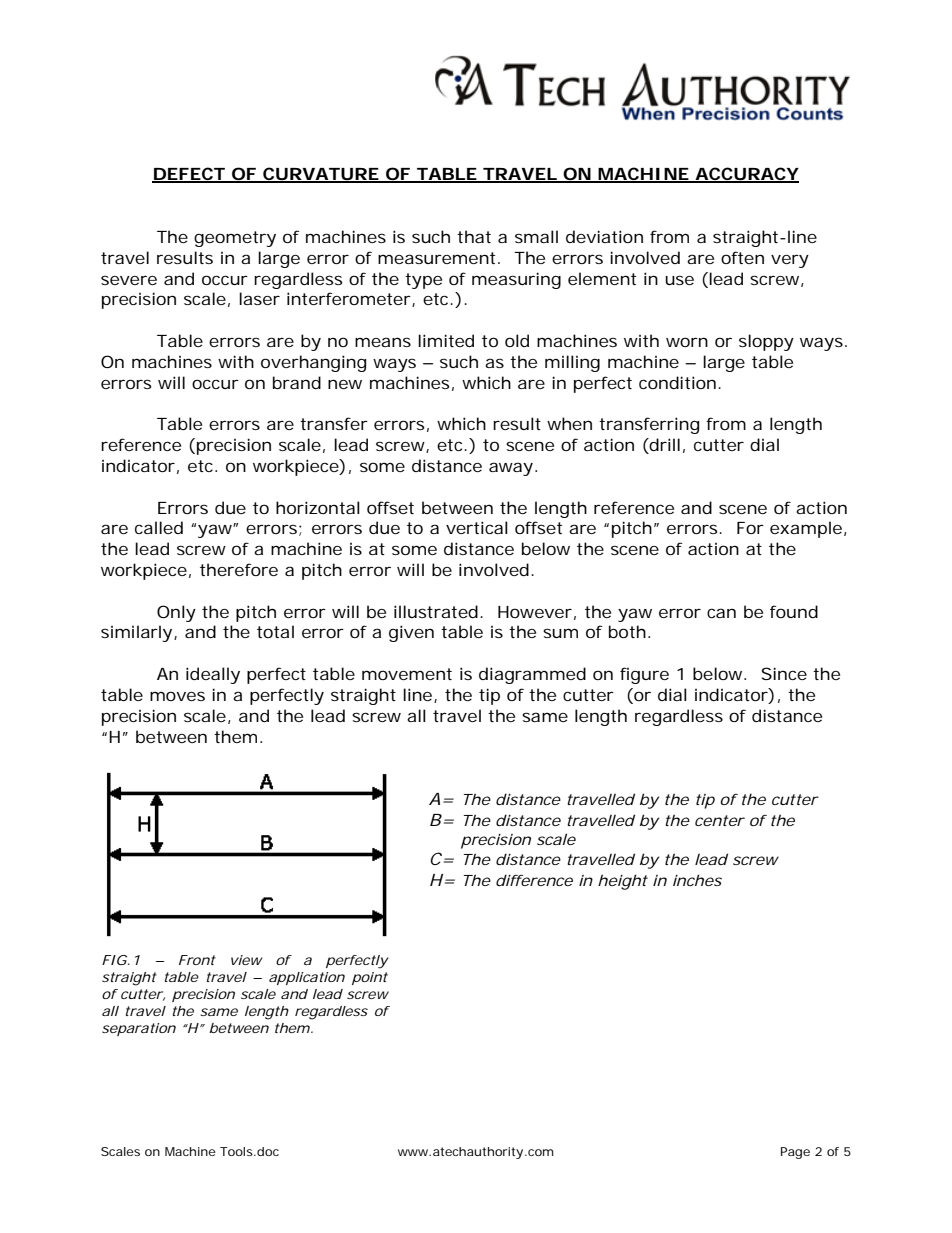 Image resolution: width=952 pixels, height=1233 pixels. Describe the element at coordinates (247, 960) in the document. I see `view` at that location.
